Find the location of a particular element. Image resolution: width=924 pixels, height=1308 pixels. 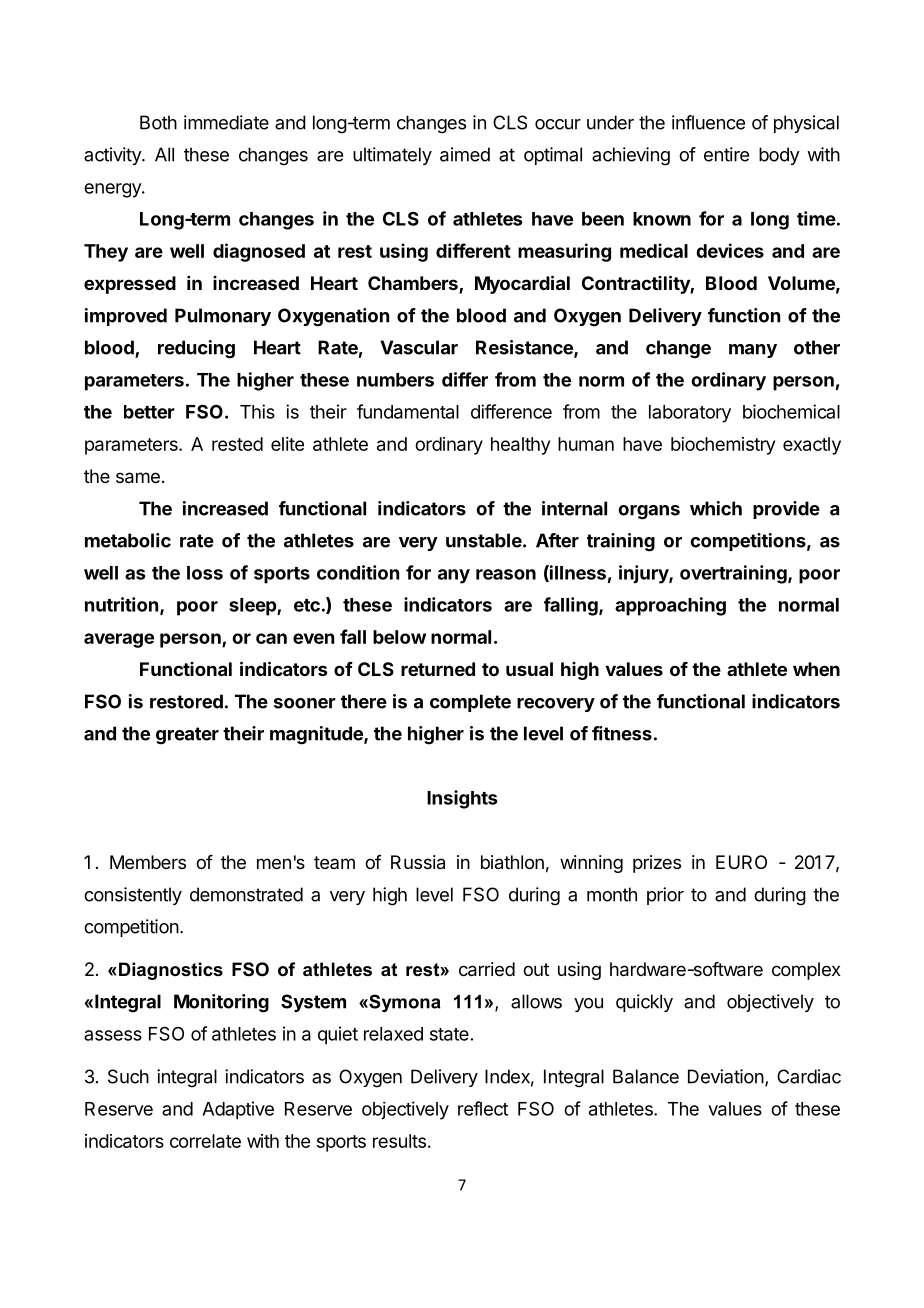

reason is located at coordinates (506, 574).
